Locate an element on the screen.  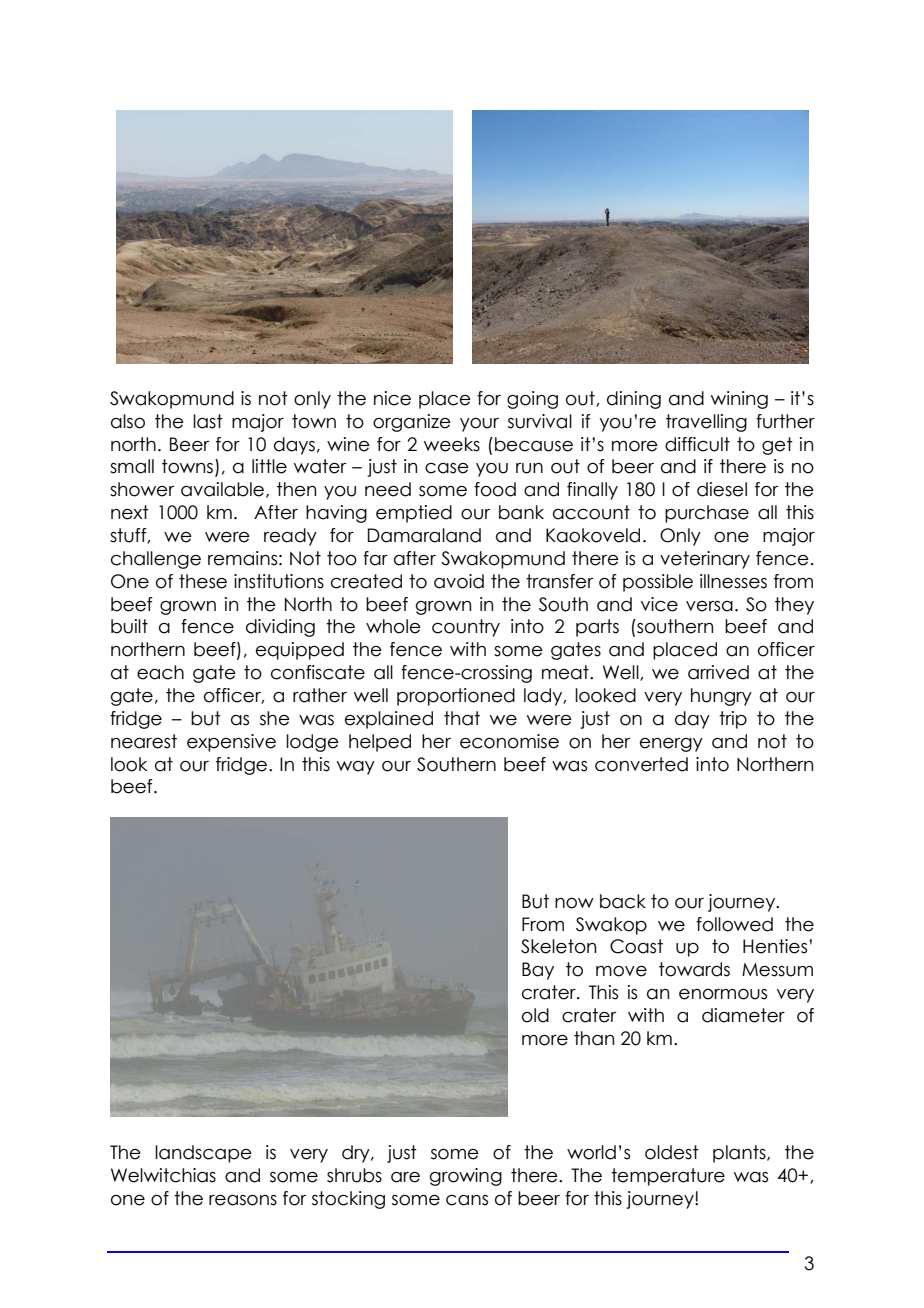
avoid is located at coordinates (459, 581).
